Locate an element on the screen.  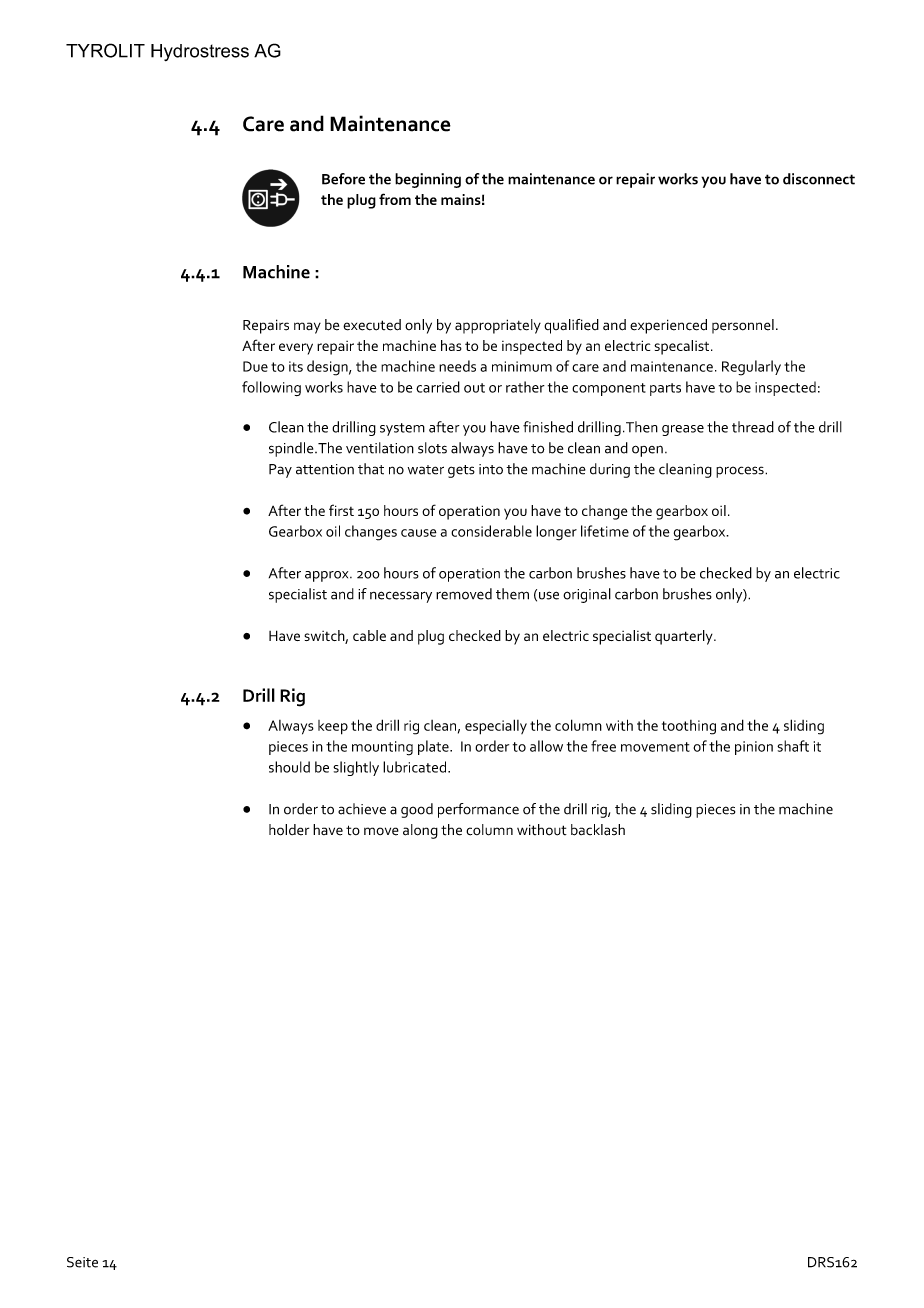
Before is located at coordinates (343, 179).
